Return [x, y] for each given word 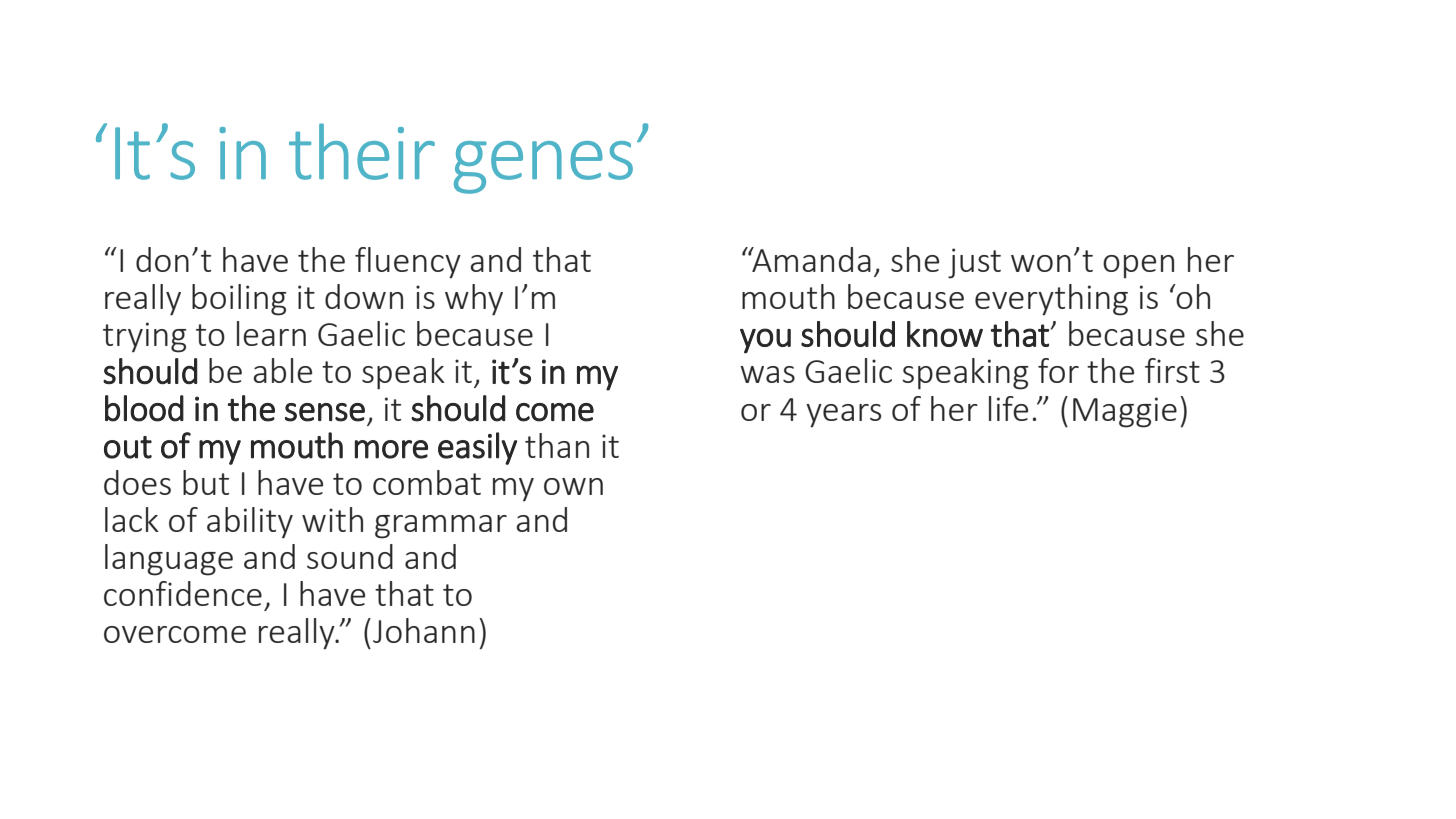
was [767, 374]
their [362, 151]
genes [543, 167]
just [974, 263]
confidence [183, 593]
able [282, 370]
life [1008, 408]
